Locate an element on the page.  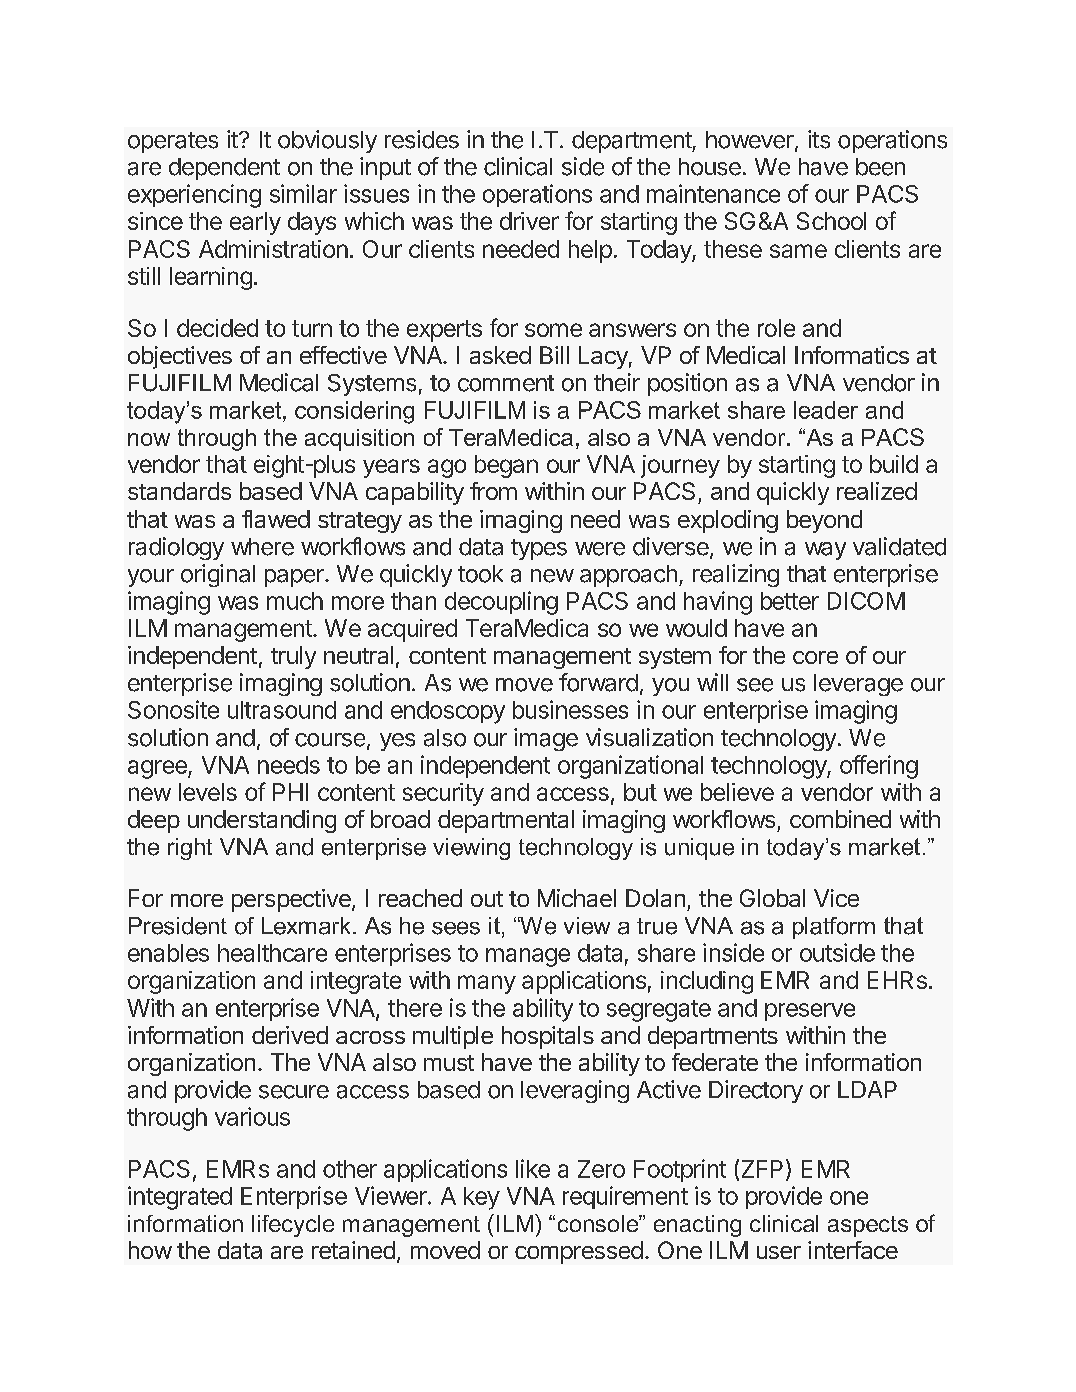
its is located at coordinates (819, 139).
